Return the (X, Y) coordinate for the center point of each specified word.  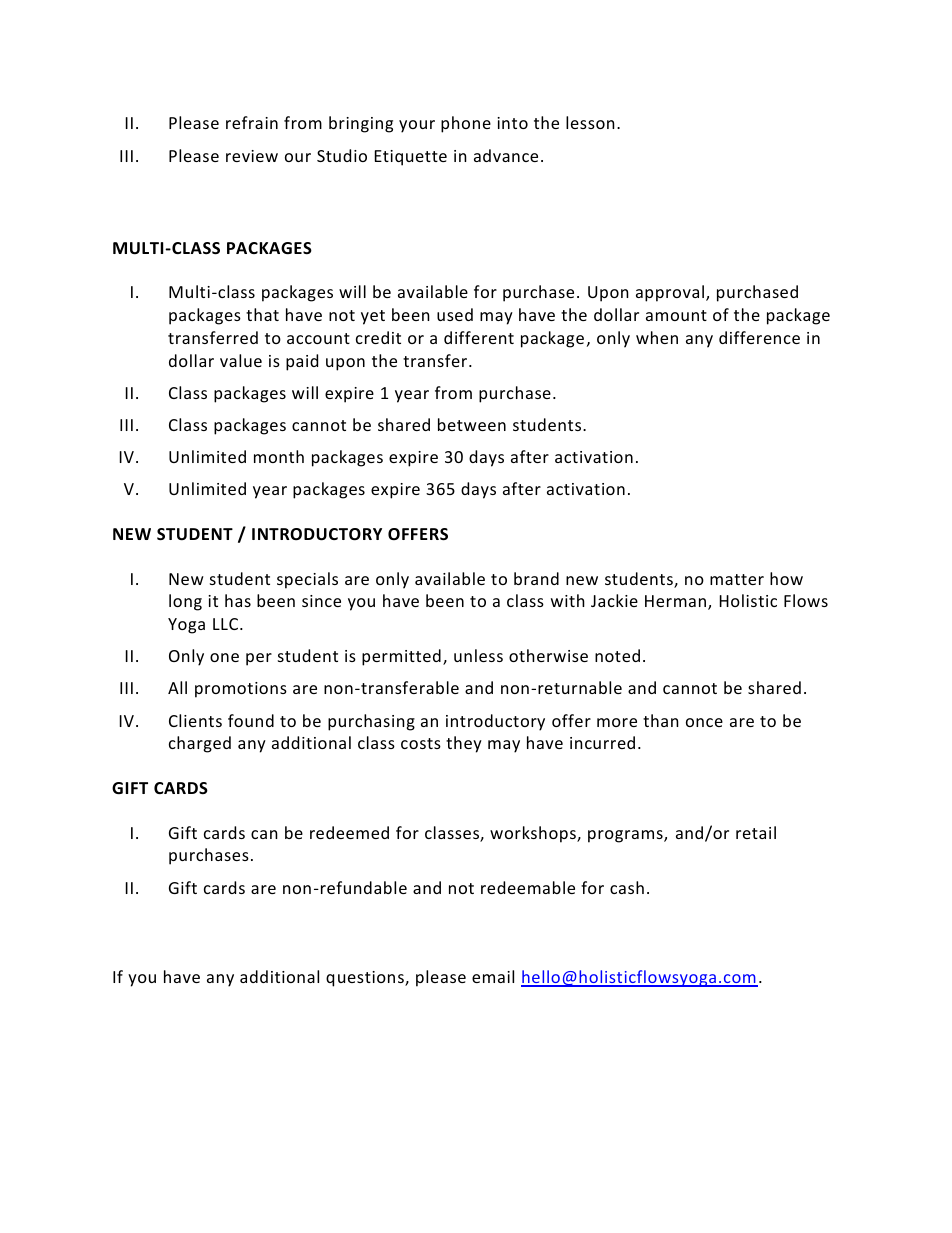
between (472, 424)
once (704, 722)
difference (759, 337)
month (279, 456)
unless (478, 655)
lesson (590, 122)
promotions (241, 690)
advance (506, 155)
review (252, 156)
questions (366, 979)
